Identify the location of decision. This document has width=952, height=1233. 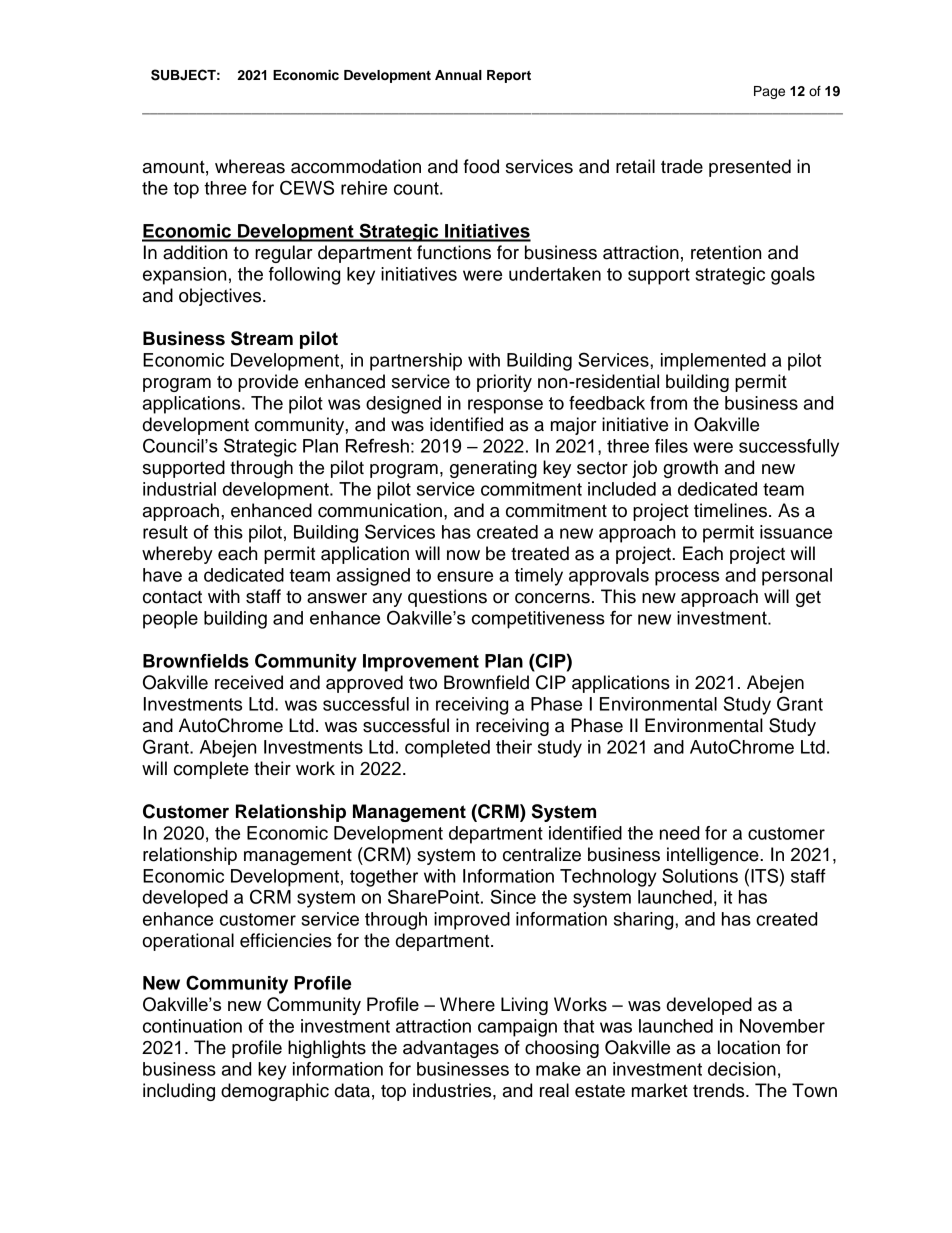
(742, 1069).
